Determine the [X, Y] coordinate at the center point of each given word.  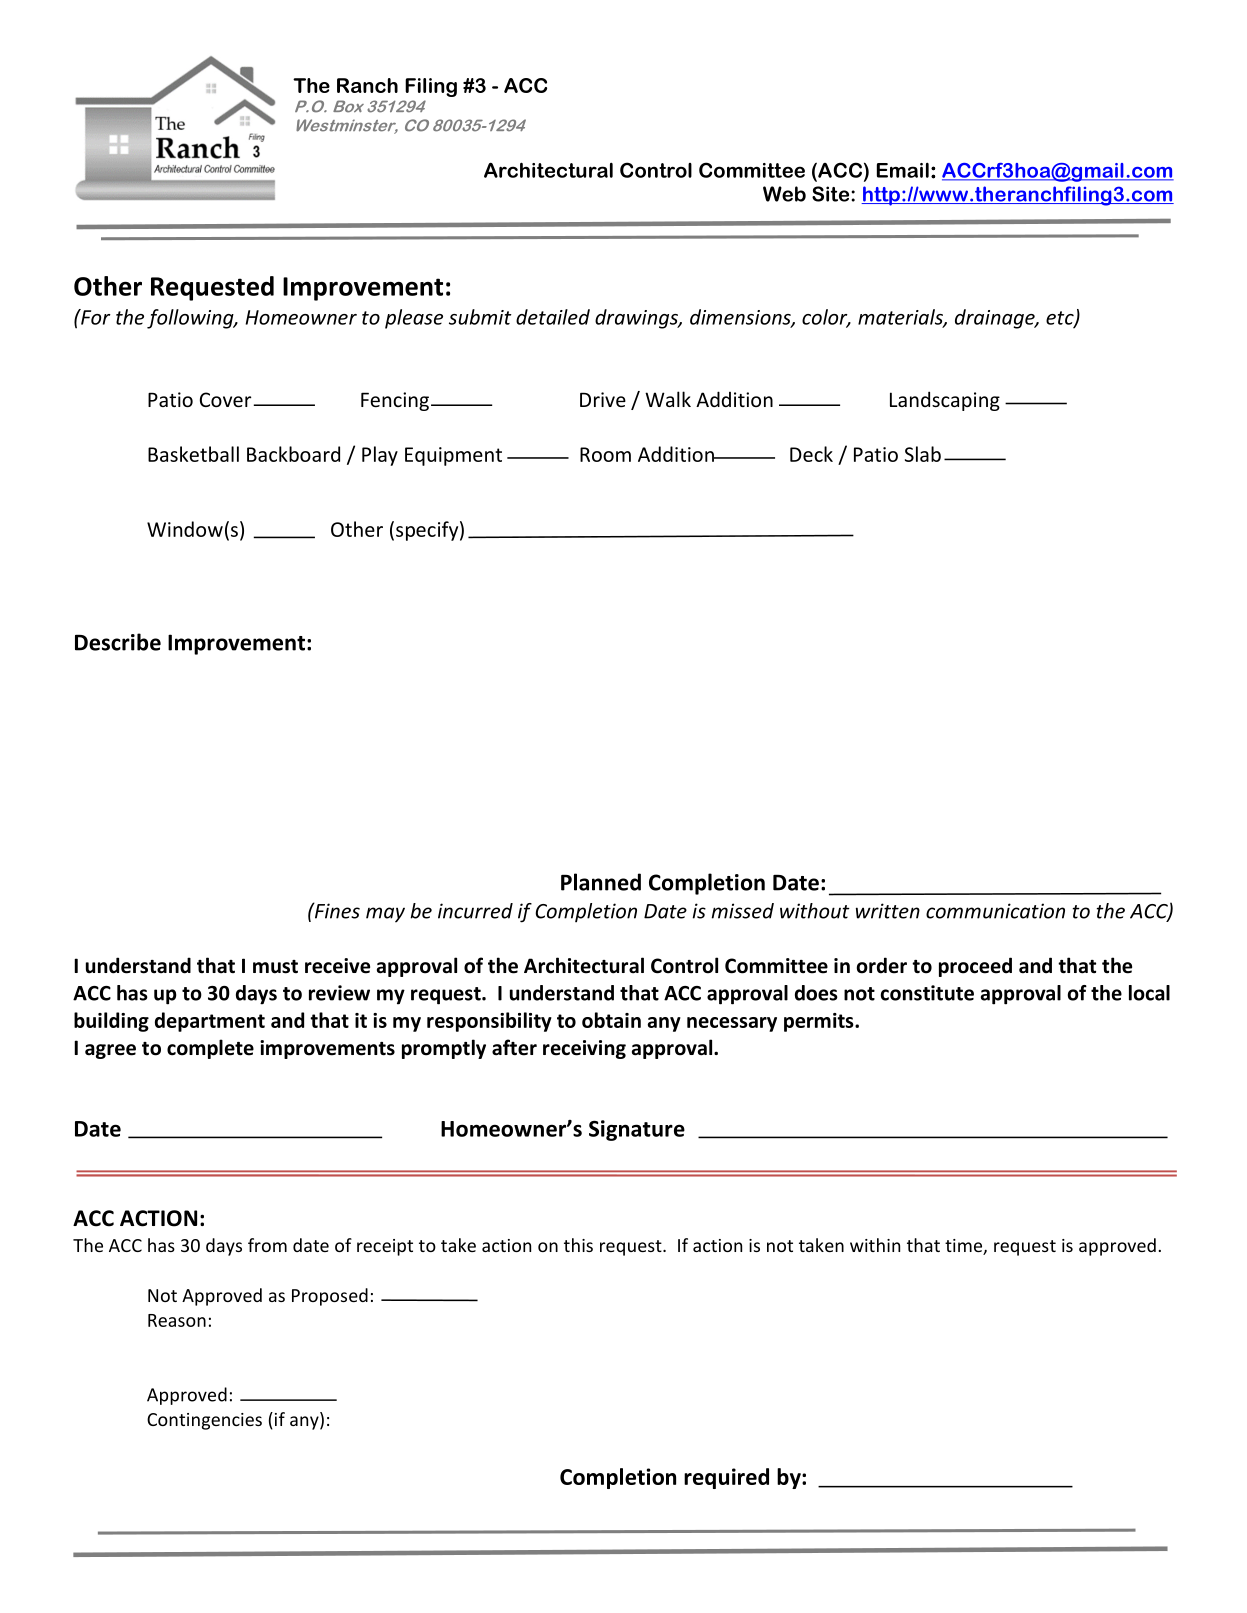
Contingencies [204, 1421]
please [414, 319]
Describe [118, 642]
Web [784, 194]
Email [903, 170]
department [210, 1022]
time [964, 1247]
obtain [611, 1020]
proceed [975, 967]
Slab [923, 454]
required [726, 1478]
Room [605, 454]
